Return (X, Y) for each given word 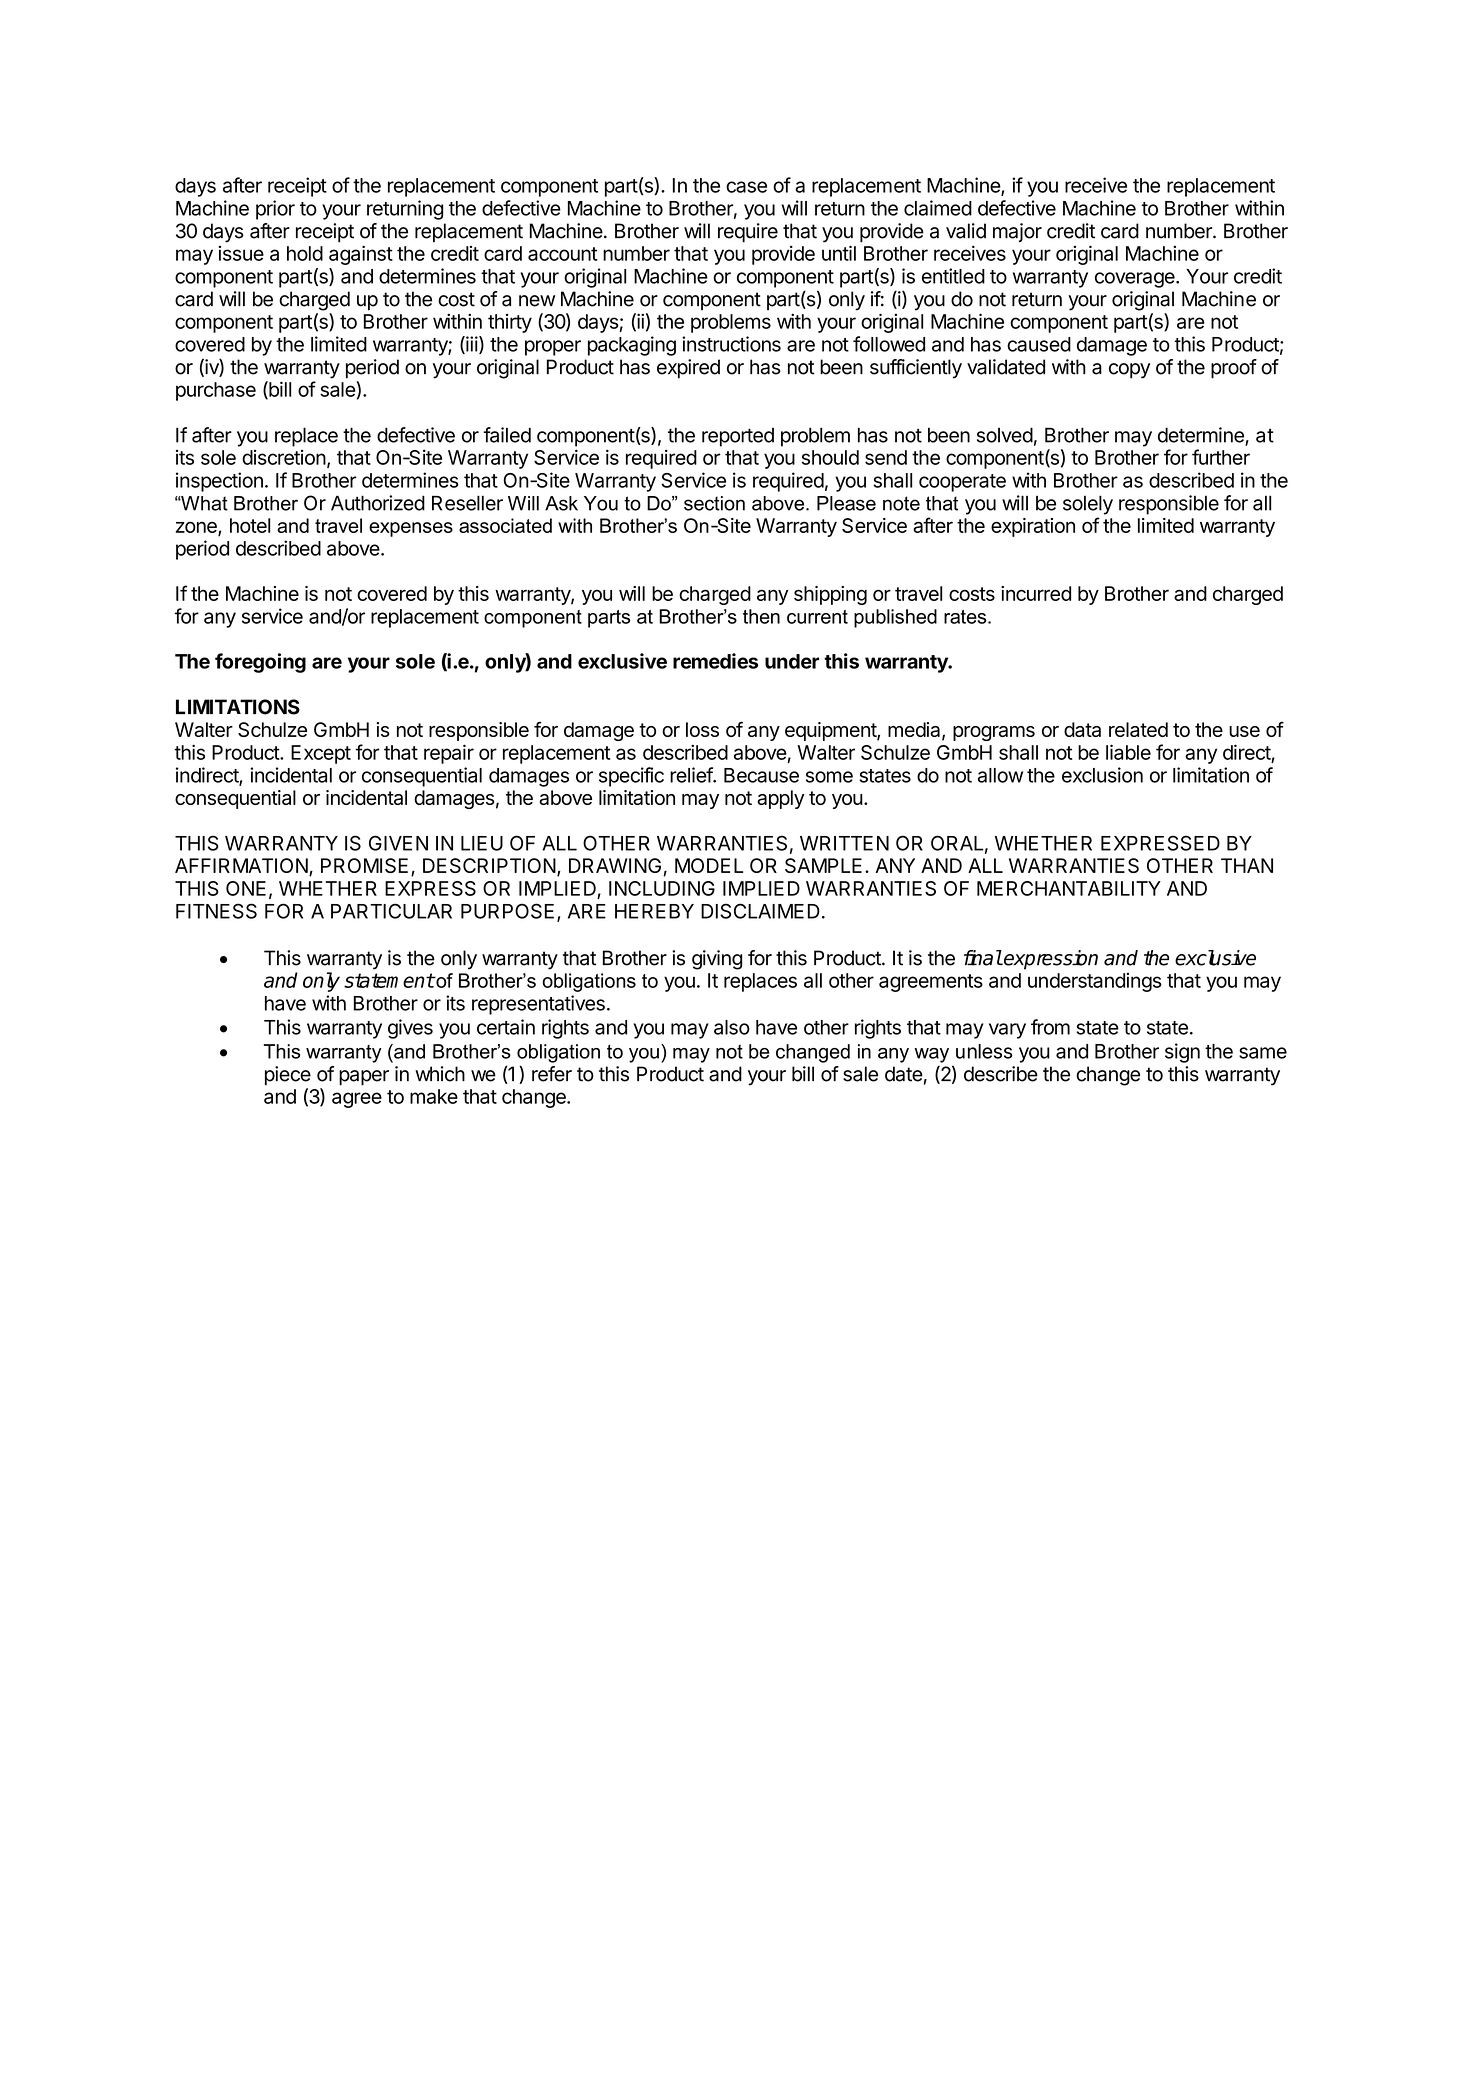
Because (761, 775)
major (1017, 232)
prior (275, 210)
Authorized (378, 503)
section (714, 503)
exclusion (1102, 775)
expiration (1033, 527)
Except (321, 754)
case (746, 187)
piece (288, 1076)
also (732, 1027)
